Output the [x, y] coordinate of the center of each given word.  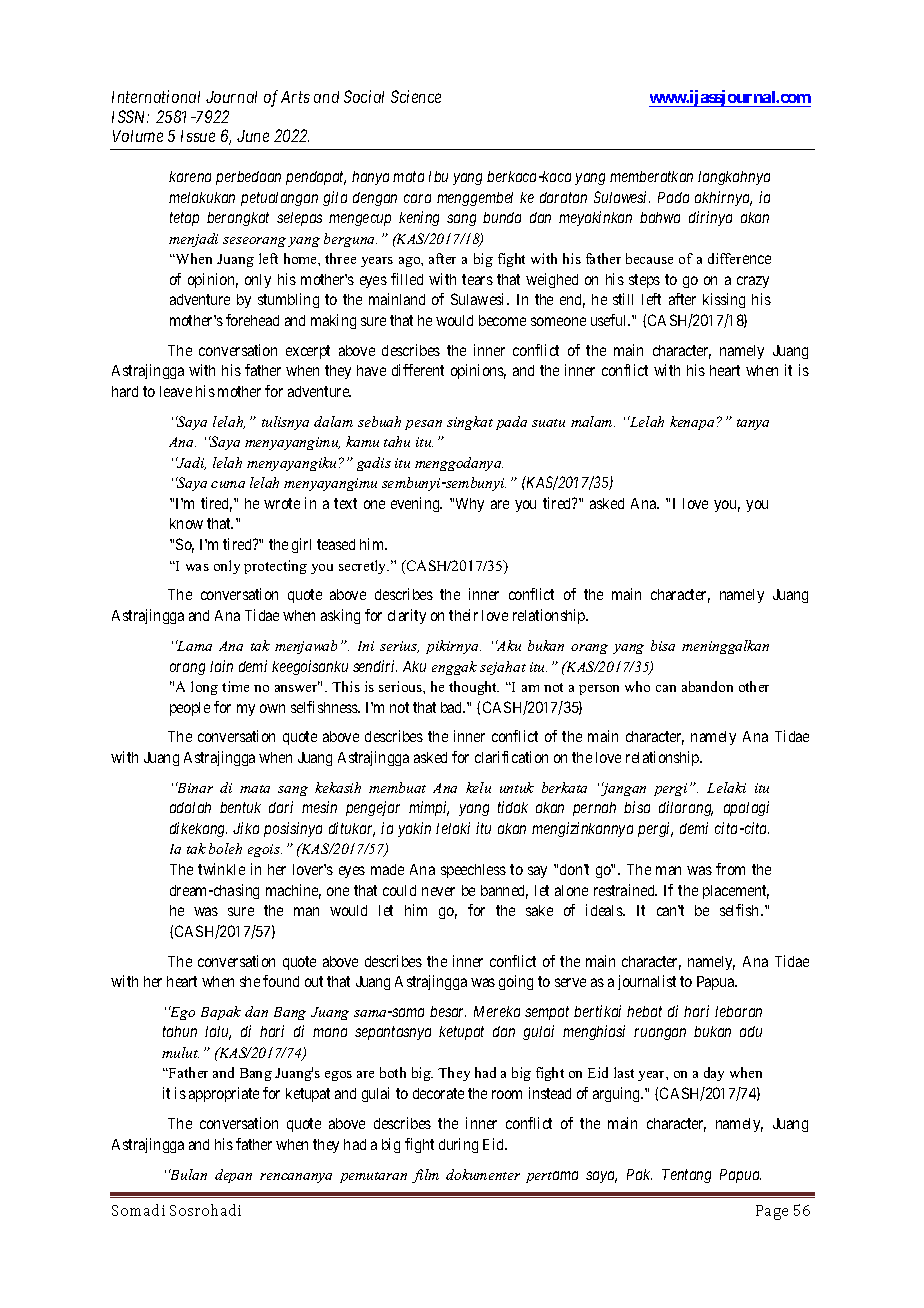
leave [176, 391]
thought [474, 688]
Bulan [188, 1174]
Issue [198, 136]
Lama [194, 645]
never [438, 891]
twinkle [221, 869]
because [649, 258]
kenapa [692, 423]
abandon [707, 686]
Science [416, 96]
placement [736, 892]
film [425, 1176]
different [418, 370]
